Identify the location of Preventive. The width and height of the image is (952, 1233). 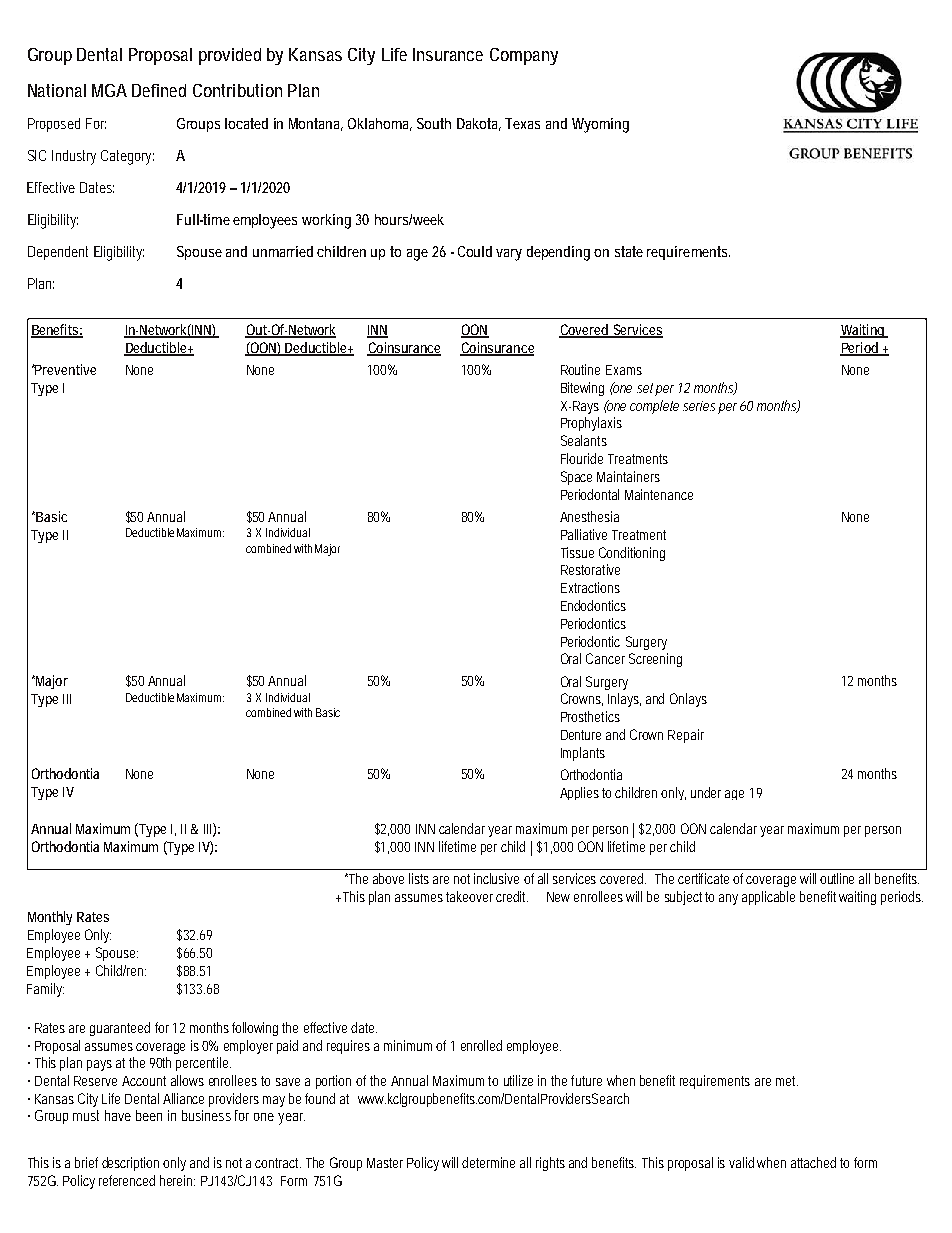
(65, 369).
